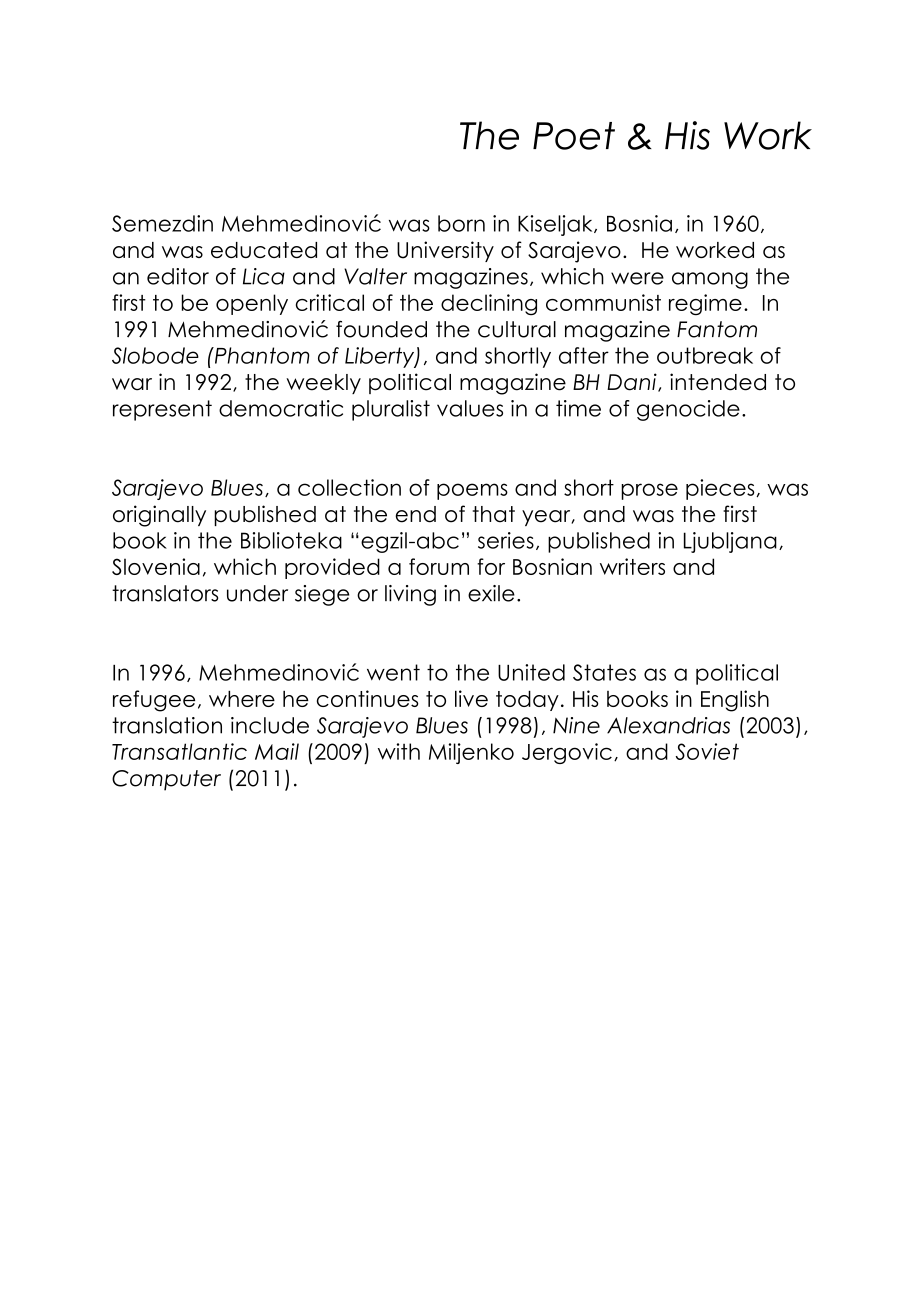 This screenshot has height=1308, width=924. I want to click on with, so click(399, 751).
